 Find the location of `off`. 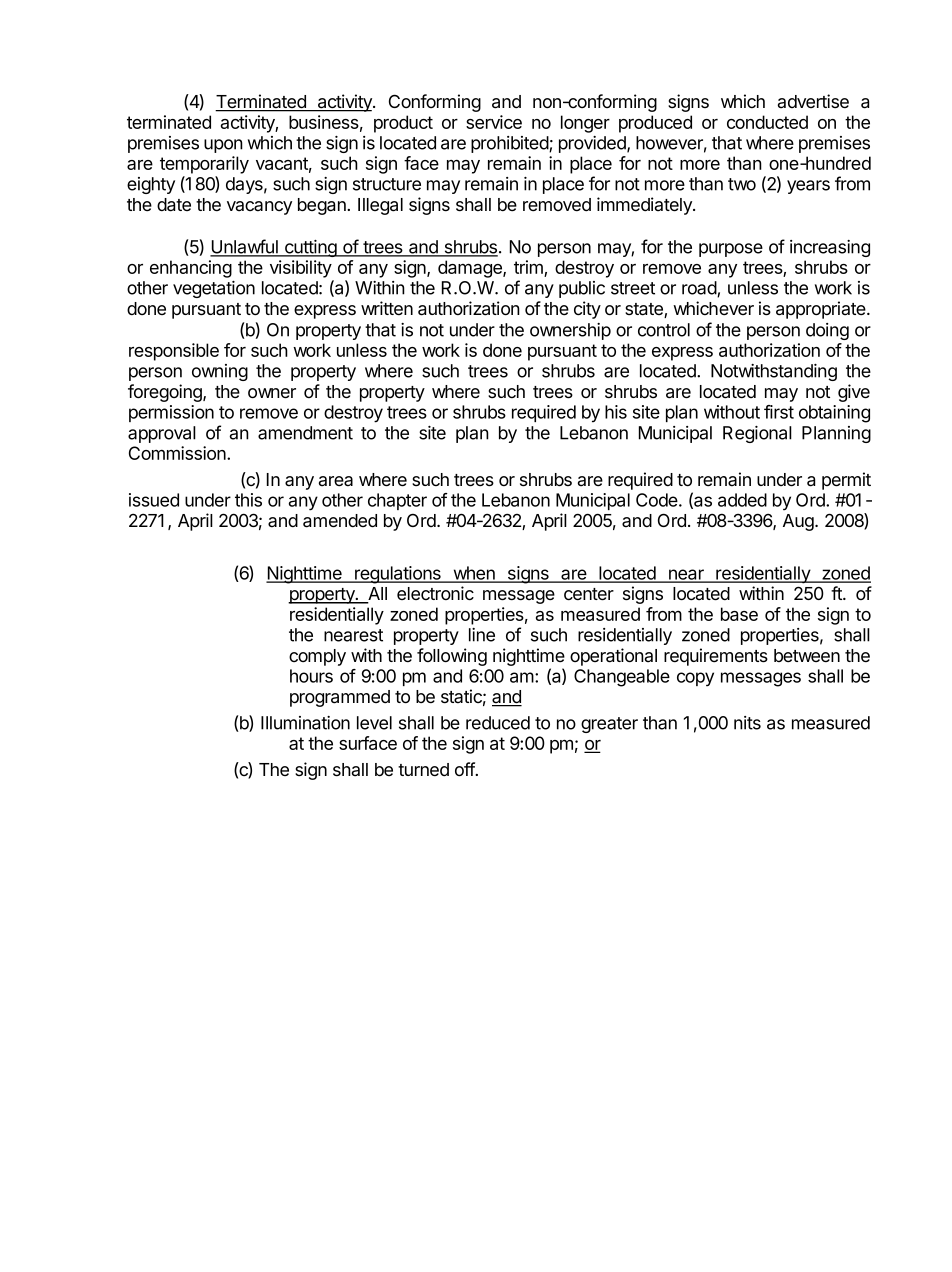

off is located at coordinates (465, 769).
